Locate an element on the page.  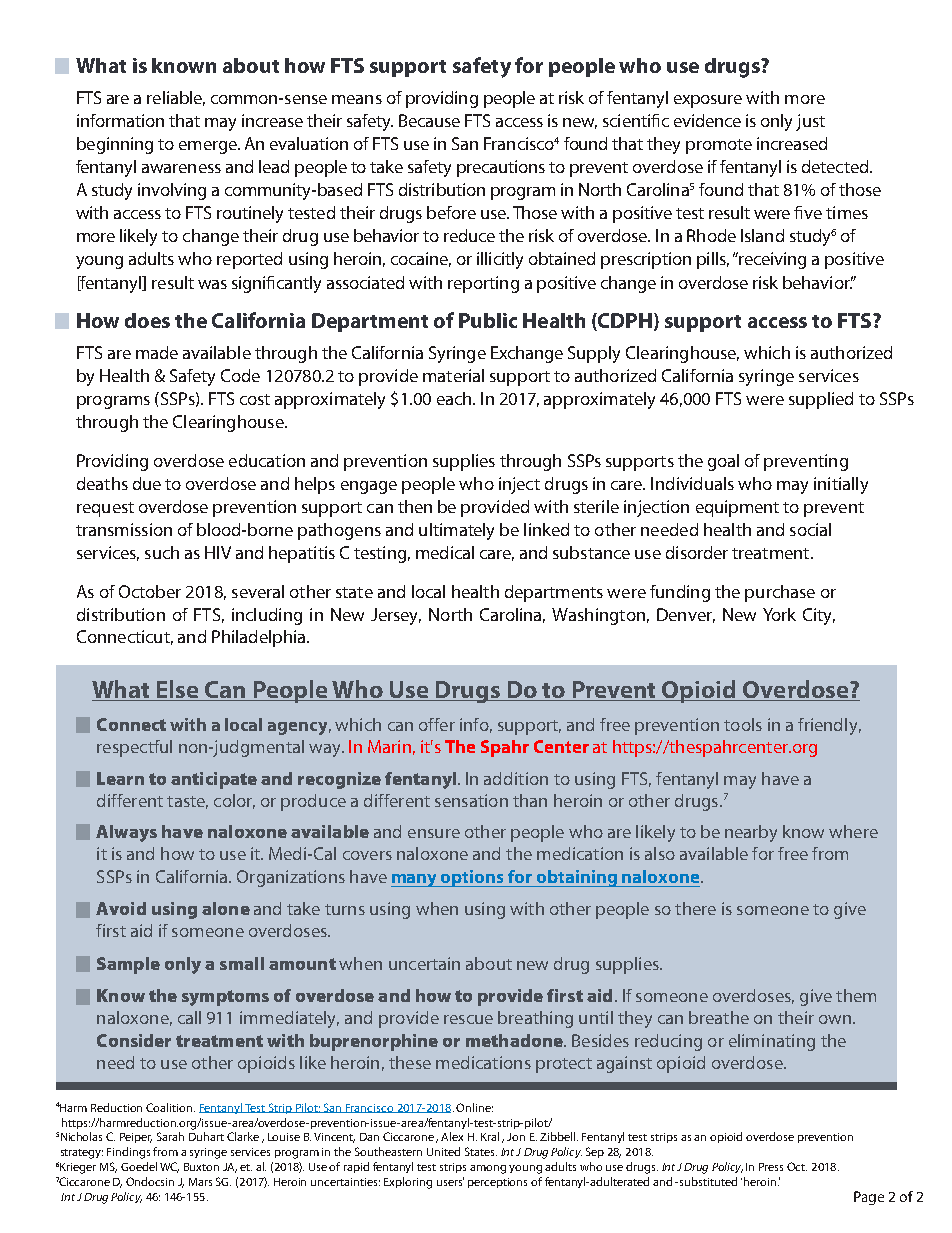
Always is located at coordinates (126, 833).
